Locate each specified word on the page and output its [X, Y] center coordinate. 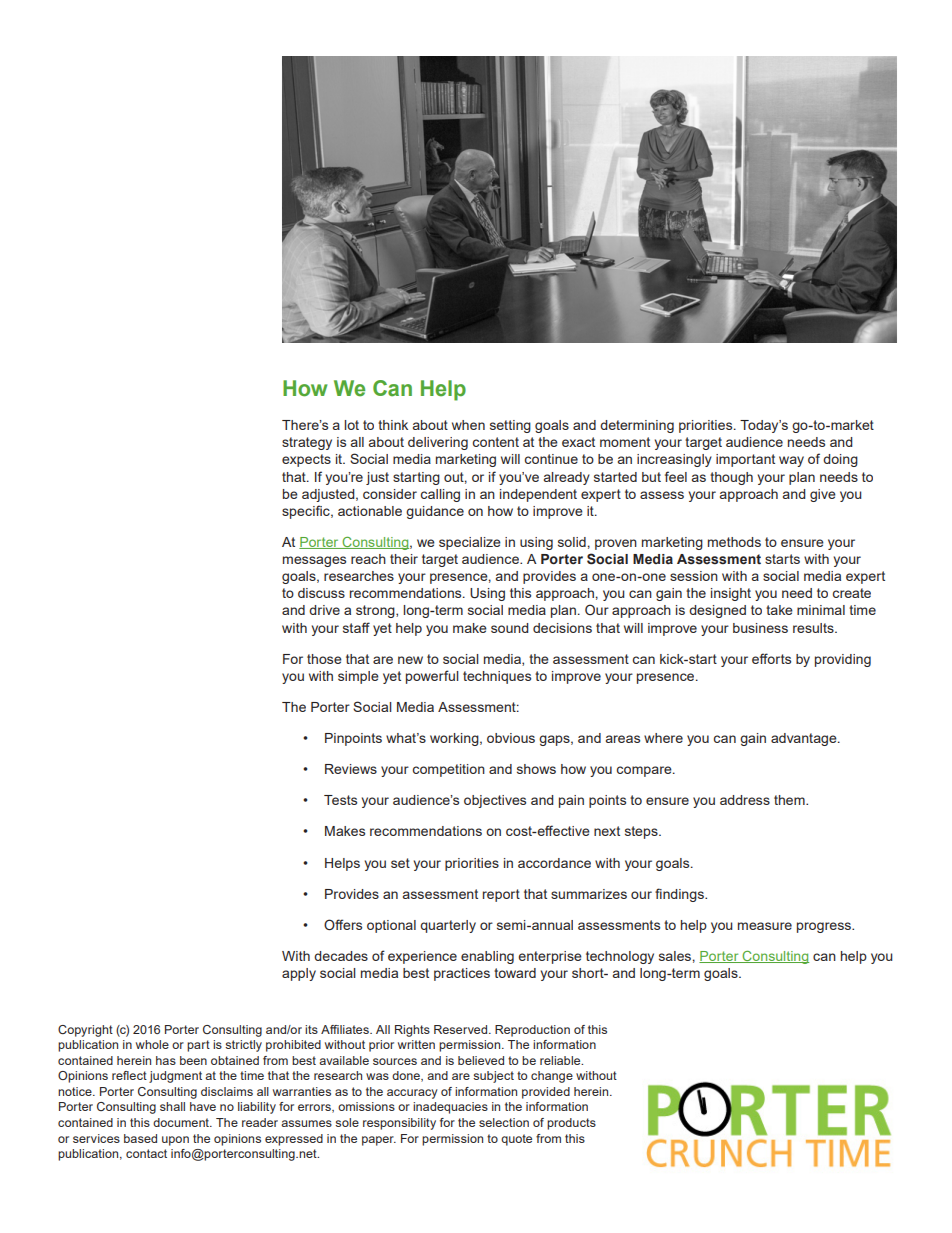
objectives [495, 801]
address [745, 800]
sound [510, 628]
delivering [438, 443]
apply [299, 974]
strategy [307, 443]
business [760, 628]
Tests [340, 800]
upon [175, 1141]
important [745, 460]
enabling [487, 957]
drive [324, 610]
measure [765, 926]
